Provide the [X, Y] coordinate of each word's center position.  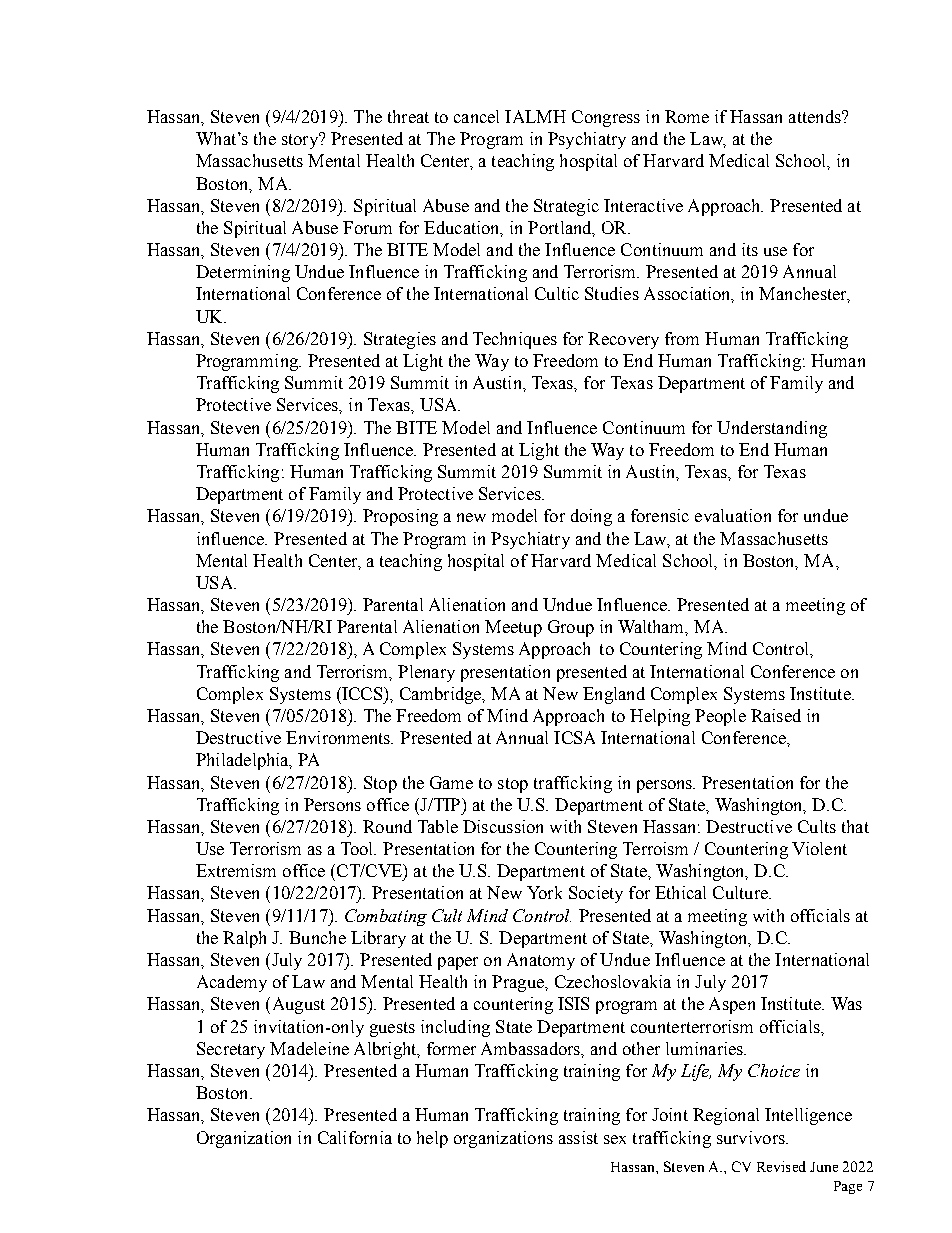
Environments [339, 737]
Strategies [400, 340]
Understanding [772, 429]
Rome [687, 116]
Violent [819, 848]
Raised [776, 715]
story [301, 141]
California [355, 1137]
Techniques [515, 340]
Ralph [244, 939]
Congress [606, 118]
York [544, 892]
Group [571, 628]
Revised [781, 1166]
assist [578, 1137]
